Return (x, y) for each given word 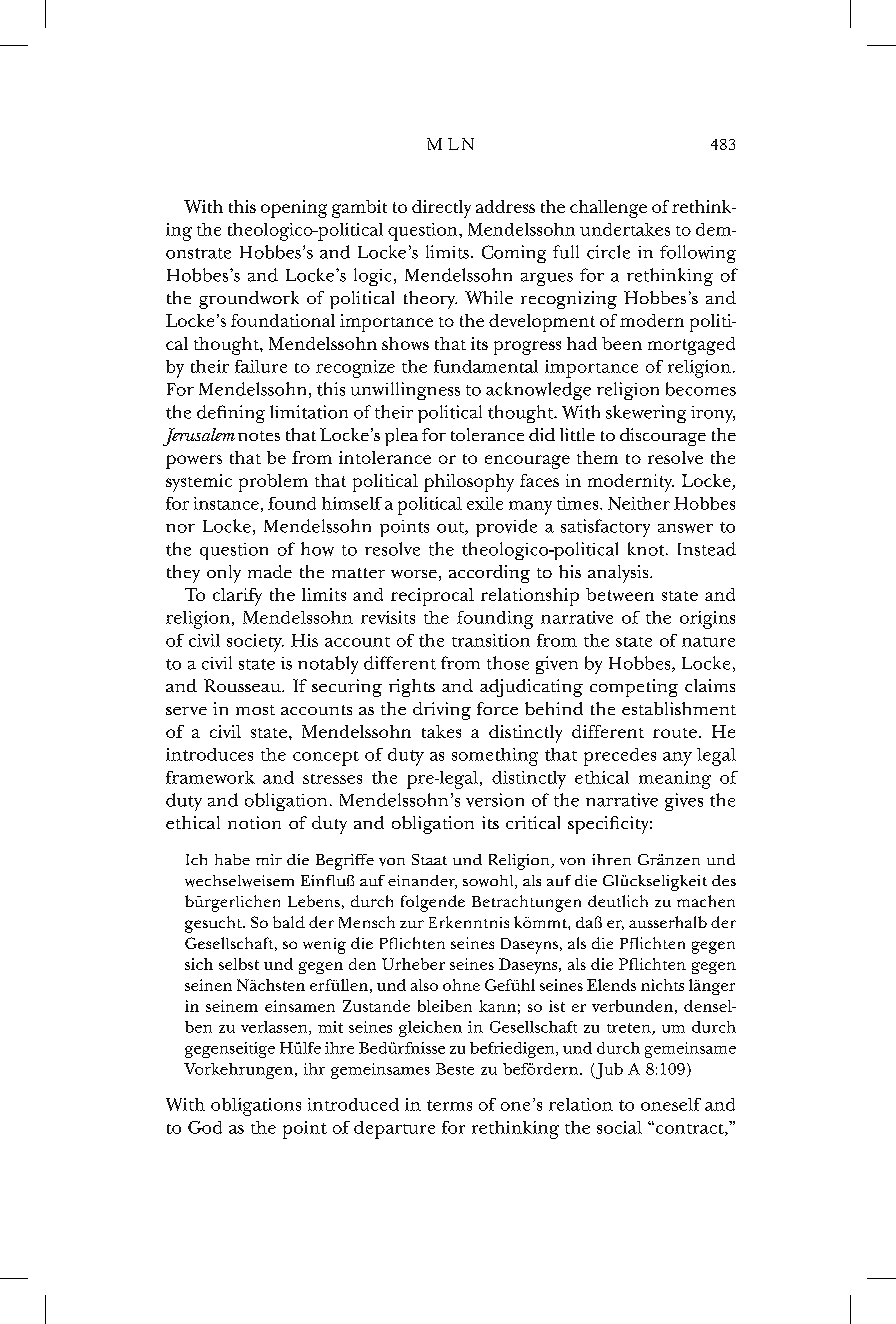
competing (634, 688)
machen (706, 901)
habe (232, 859)
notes (259, 436)
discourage (663, 437)
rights (412, 688)
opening (294, 209)
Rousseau (243, 685)
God (205, 1127)
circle (608, 252)
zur (412, 924)
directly (441, 209)
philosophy (469, 483)
